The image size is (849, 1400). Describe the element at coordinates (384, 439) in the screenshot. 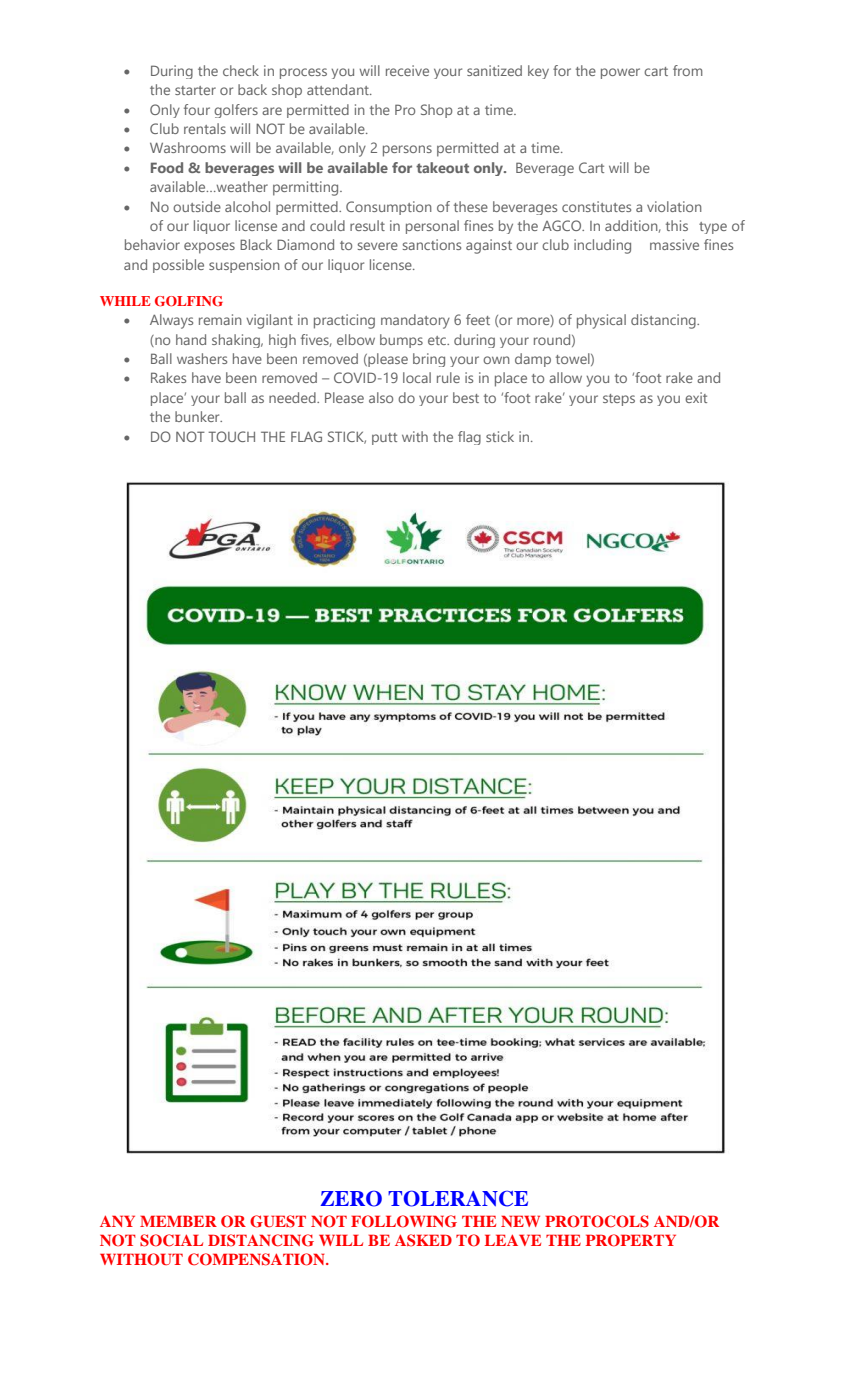

I see `putt` at that location.
